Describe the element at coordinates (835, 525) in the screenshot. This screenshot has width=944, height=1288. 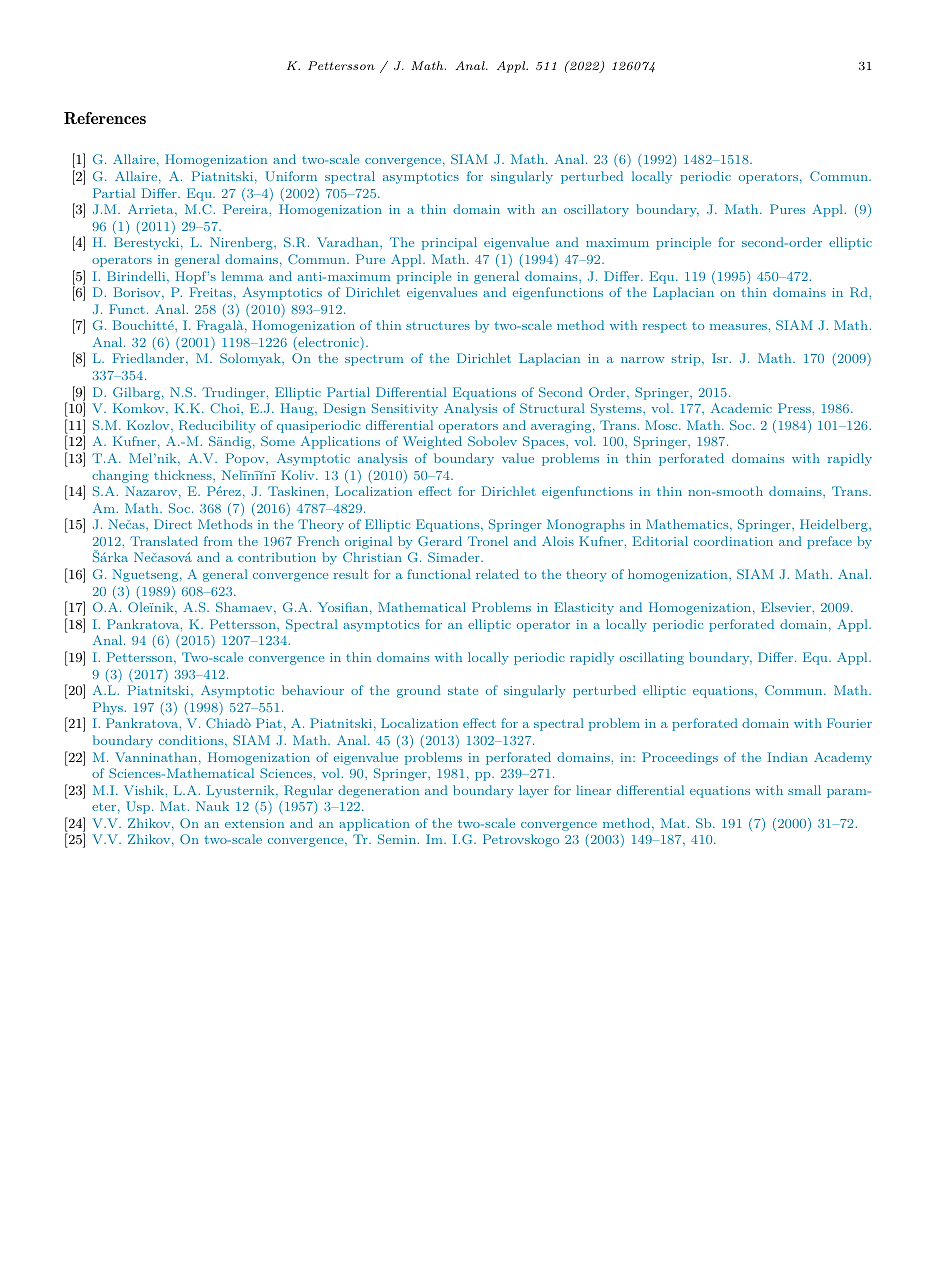
I see `Heidelberg` at that location.
